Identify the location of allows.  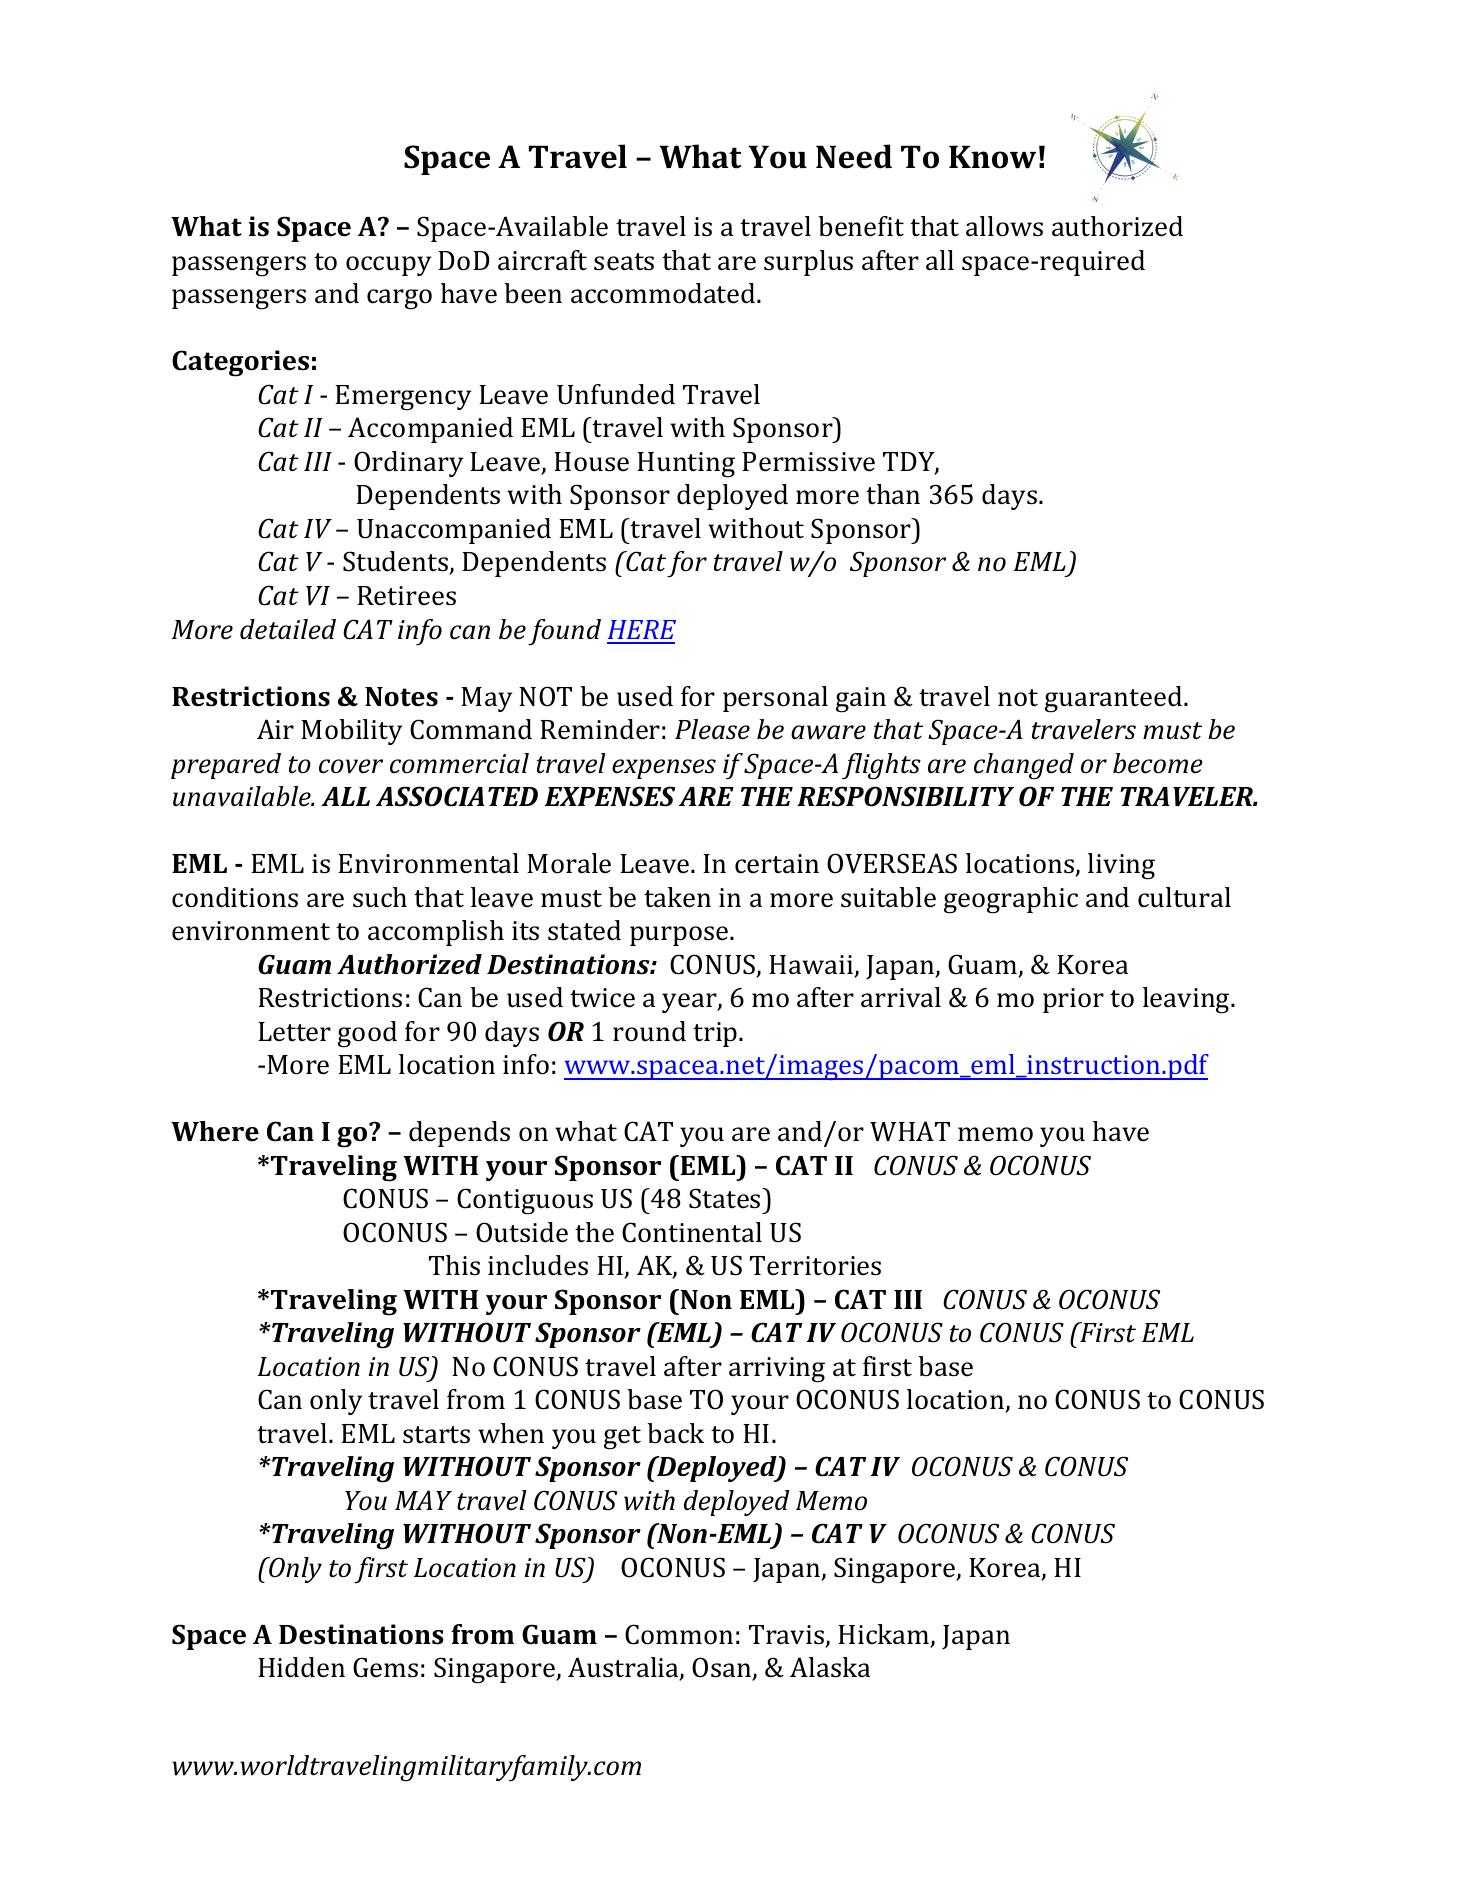
(1004, 226).
